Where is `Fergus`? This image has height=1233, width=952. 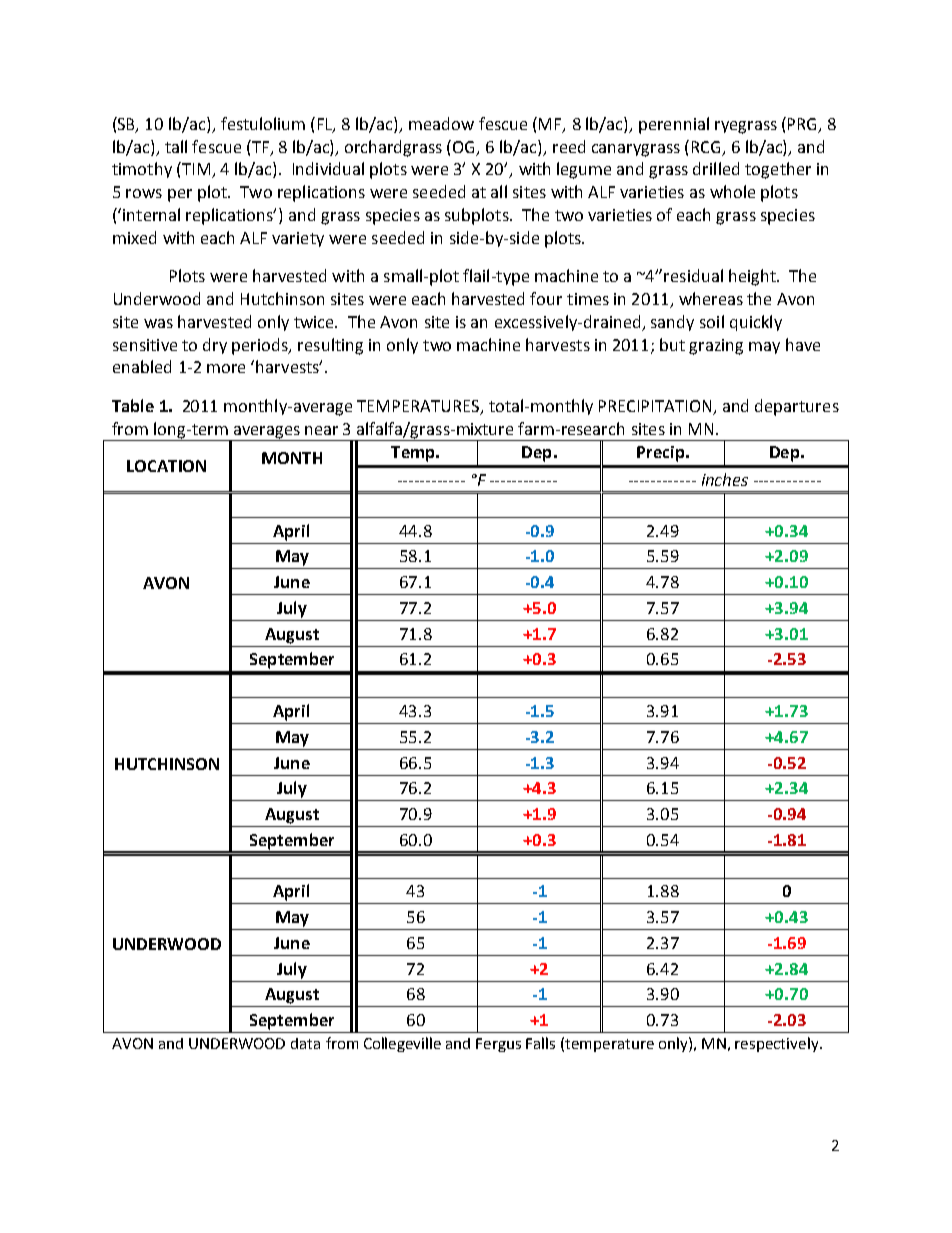
Fergus is located at coordinates (498, 1045).
